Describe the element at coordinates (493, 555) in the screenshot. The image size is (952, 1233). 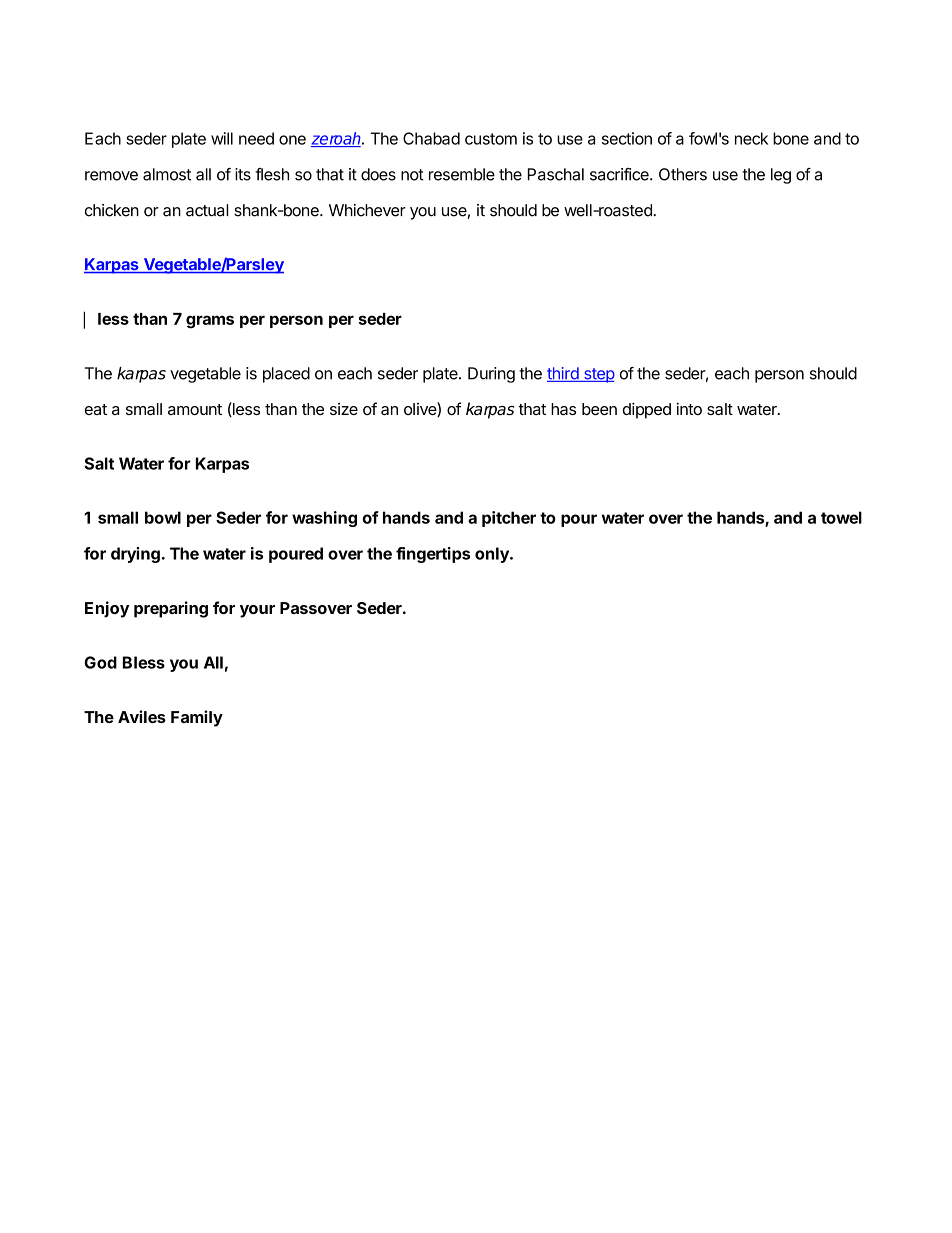
I see `only` at that location.
